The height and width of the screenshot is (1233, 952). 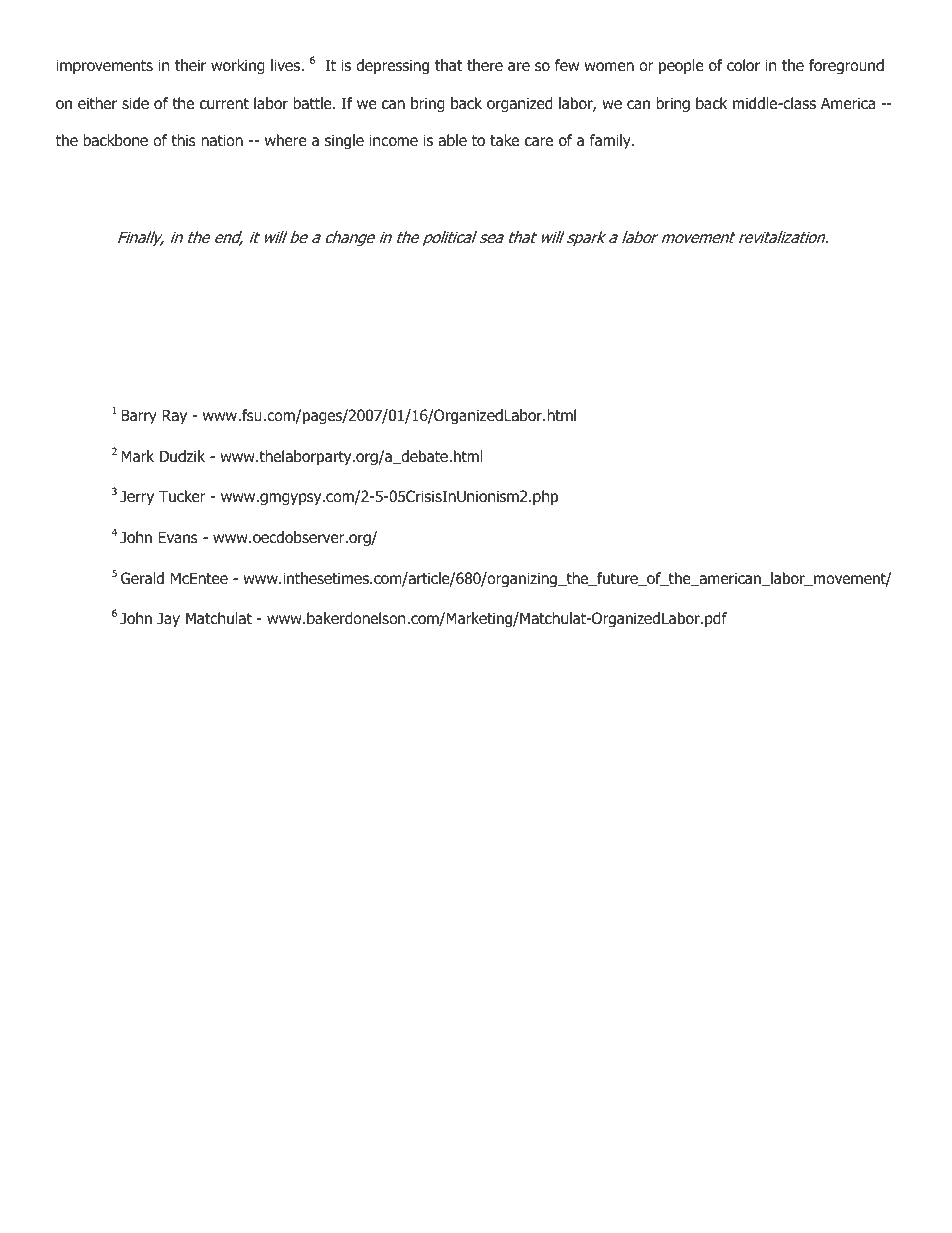 What do you see at coordinates (743, 65) in the screenshot?
I see `color` at bounding box center [743, 65].
